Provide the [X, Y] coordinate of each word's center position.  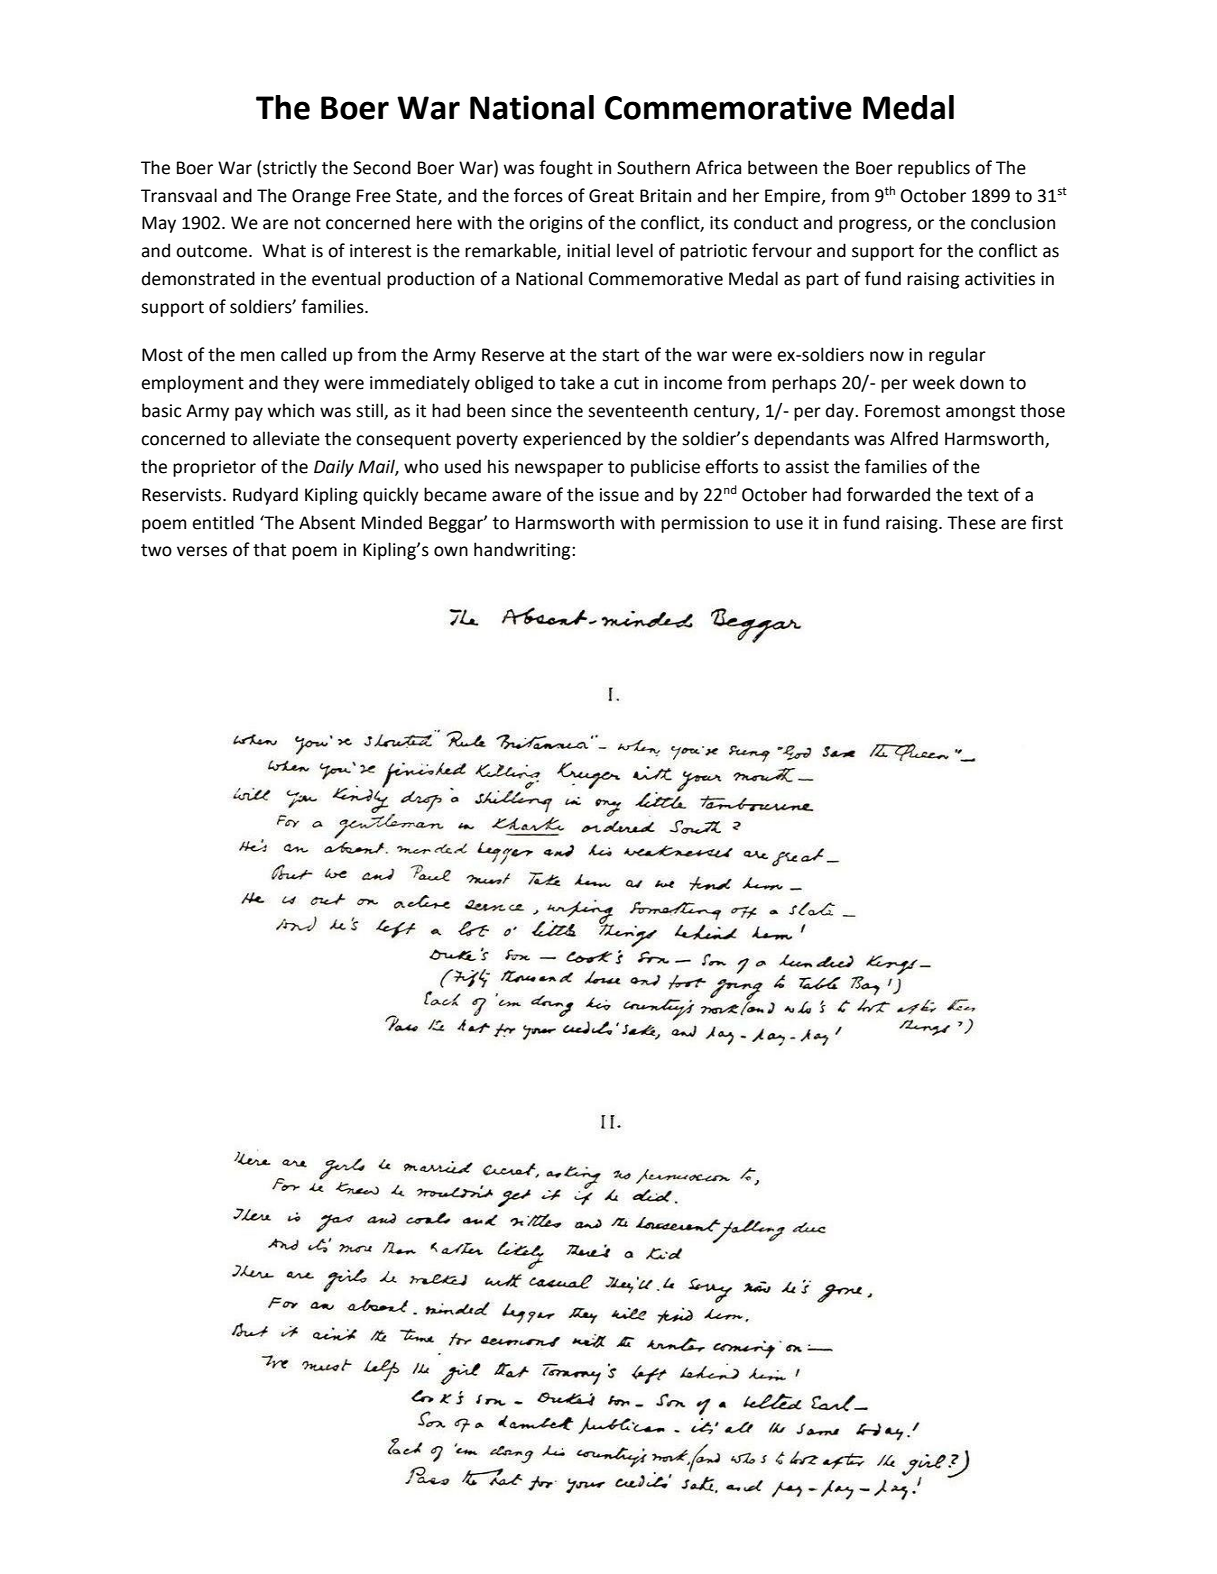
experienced [572, 440]
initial [588, 250]
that [269, 549]
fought [566, 169]
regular [957, 356]
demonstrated [198, 278]
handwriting [523, 551]
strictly [290, 169]
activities [1000, 279]
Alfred [914, 438]
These [971, 522]
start [620, 355]
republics [934, 169]
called [303, 354]
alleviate [286, 438]
